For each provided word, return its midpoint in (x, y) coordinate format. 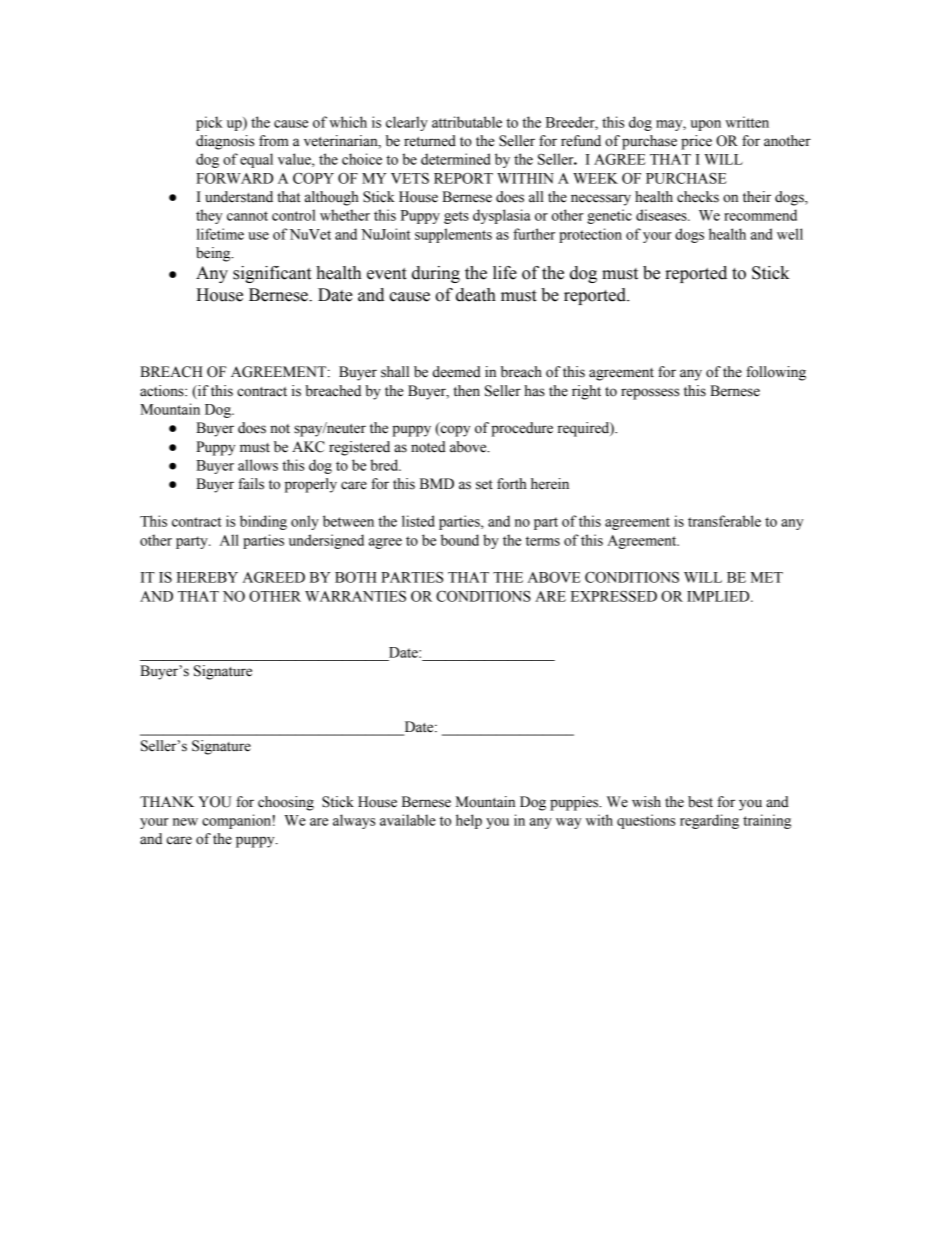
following (776, 373)
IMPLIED (719, 596)
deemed (457, 372)
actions (163, 391)
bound (460, 540)
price (696, 142)
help (469, 821)
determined (455, 159)
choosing (286, 803)
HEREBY (207, 577)
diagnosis (225, 142)
